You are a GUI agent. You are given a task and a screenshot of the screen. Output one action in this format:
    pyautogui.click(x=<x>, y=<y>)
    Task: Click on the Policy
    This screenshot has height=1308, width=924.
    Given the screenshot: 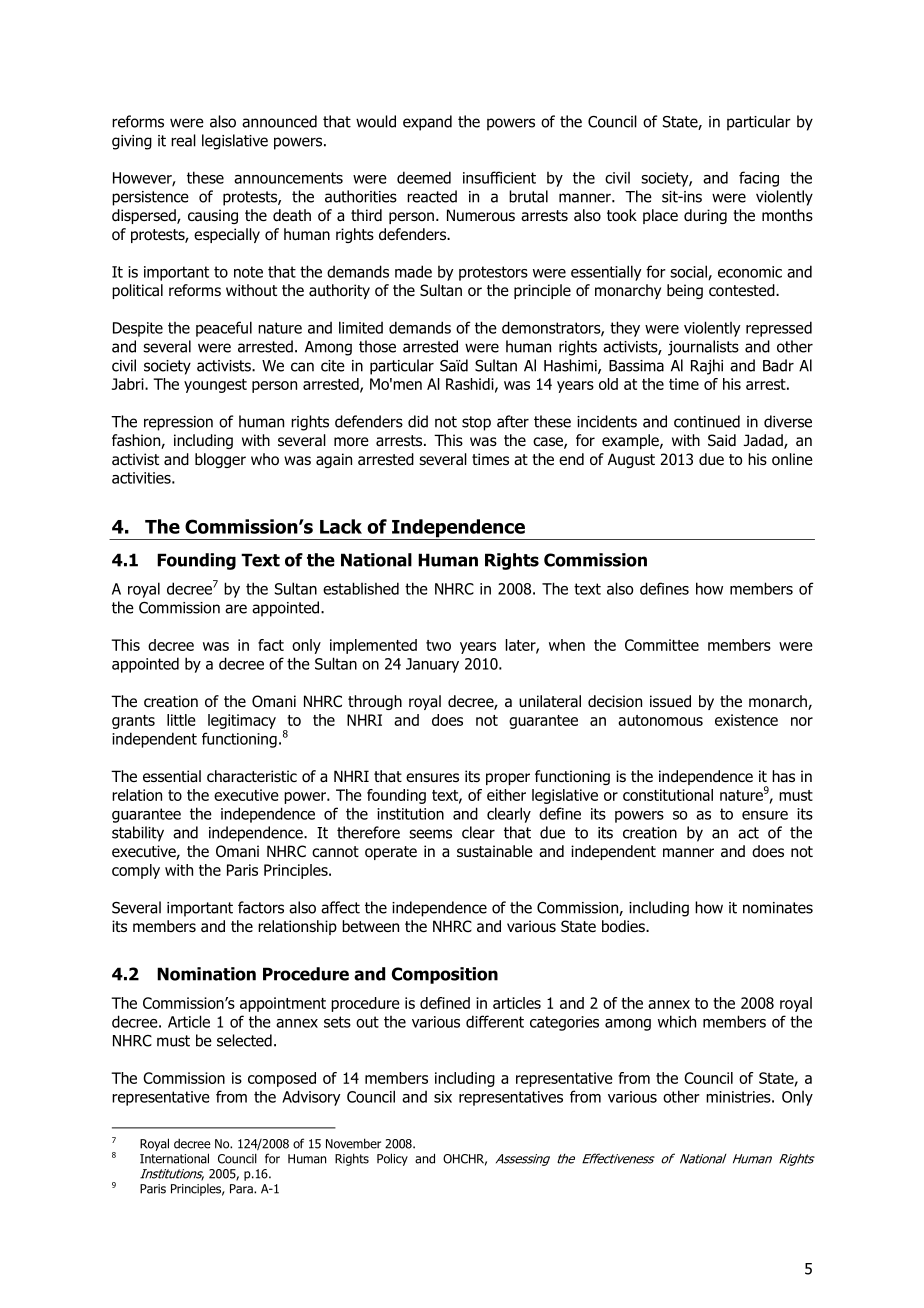 What is the action you would take?
    pyautogui.click(x=392, y=1159)
